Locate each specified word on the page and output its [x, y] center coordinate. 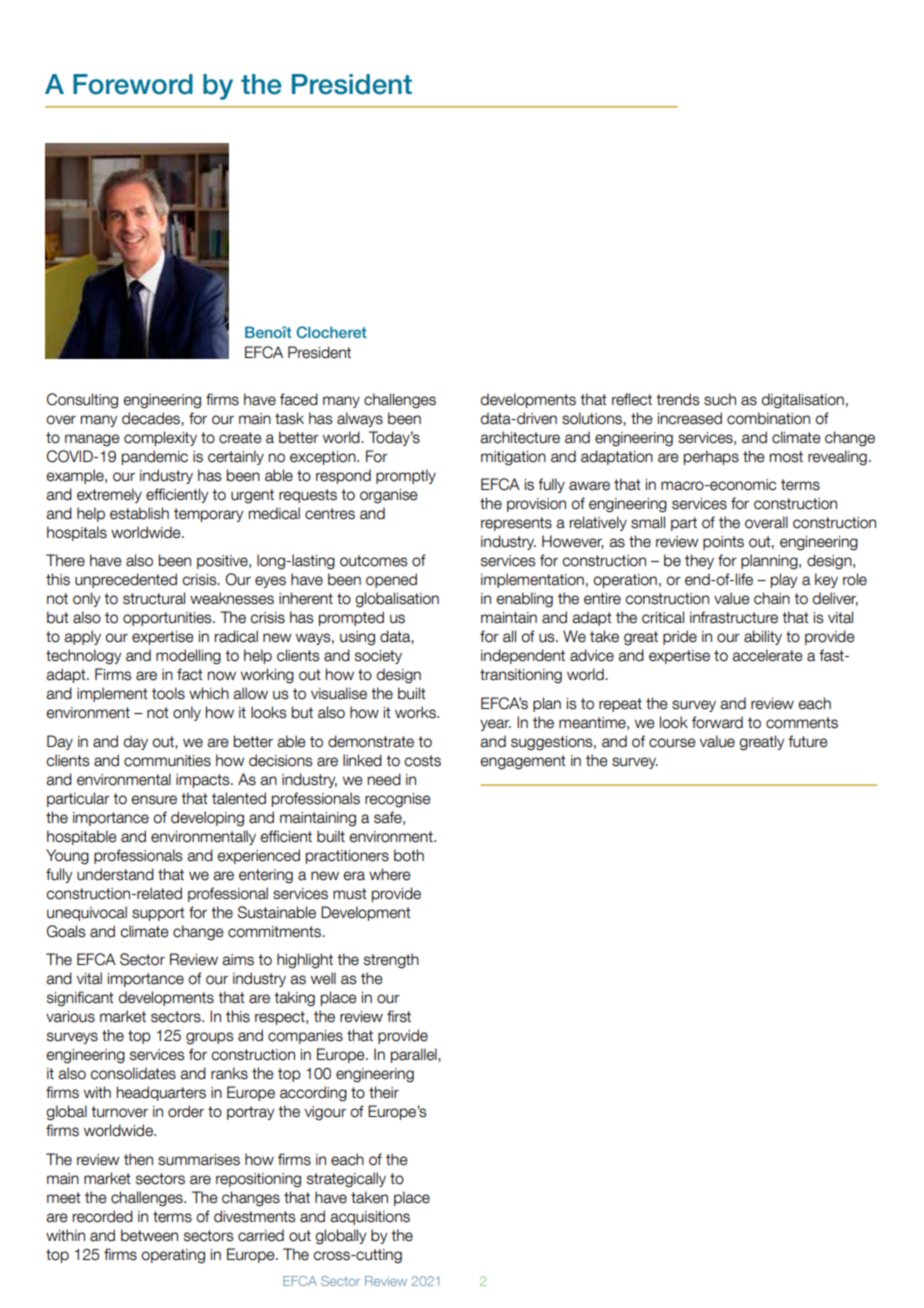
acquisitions [370, 1218]
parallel [415, 1055]
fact [190, 674]
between [149, 1235]
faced [299, 399]
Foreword [133, 84]
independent [523, 656]
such [720, 399]
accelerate [767, 655]
